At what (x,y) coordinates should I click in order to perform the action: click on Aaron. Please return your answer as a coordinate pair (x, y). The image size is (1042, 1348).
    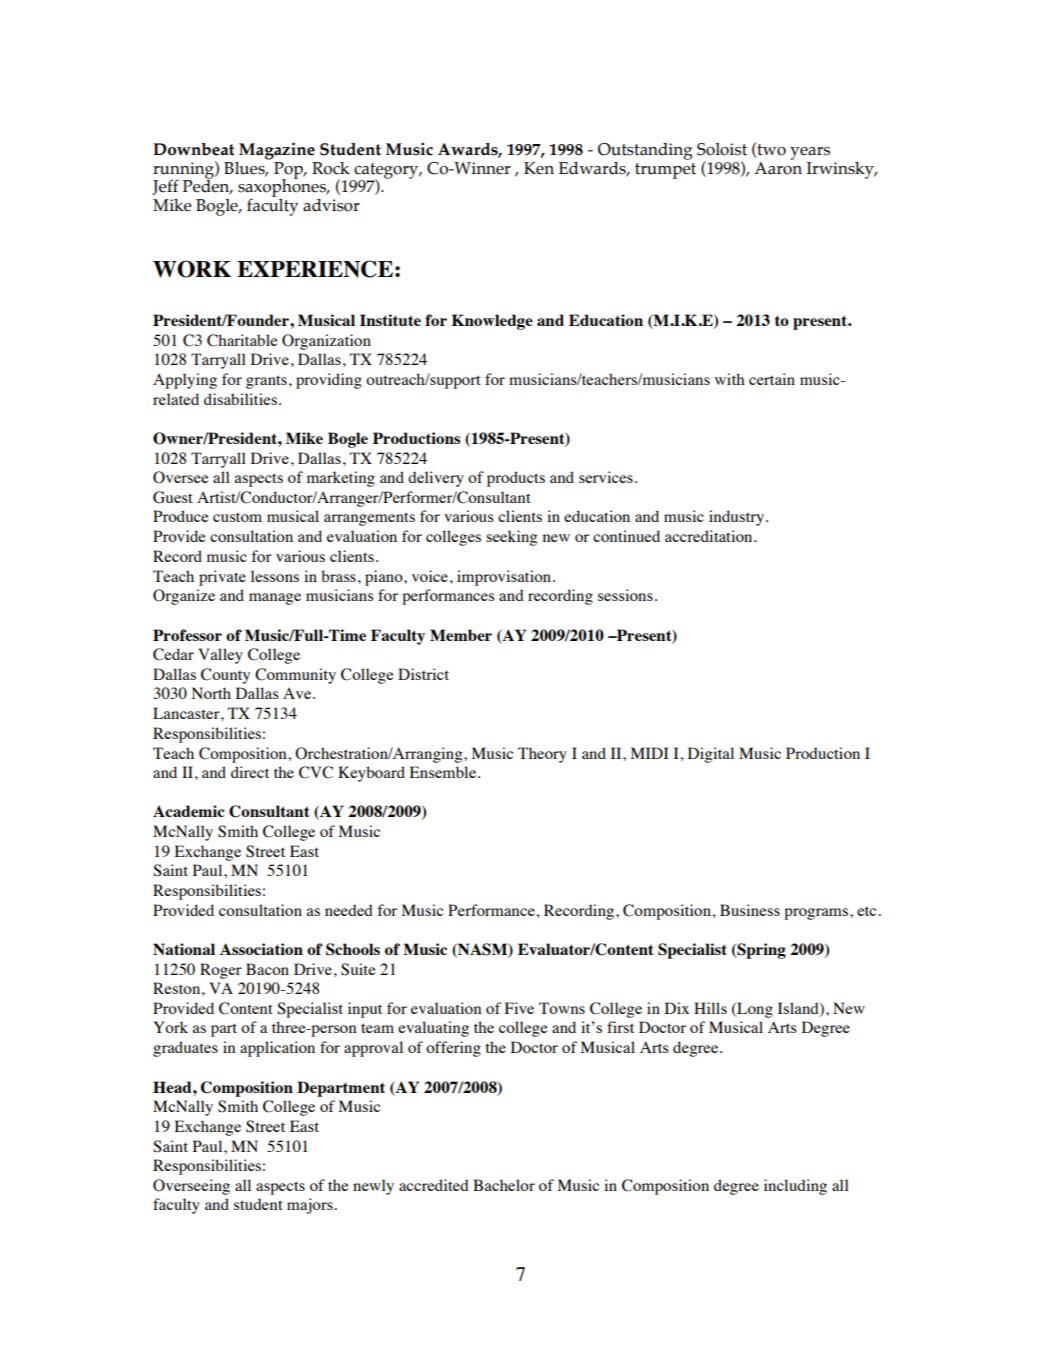
    Looking at the image, I should click on (778, 167).
